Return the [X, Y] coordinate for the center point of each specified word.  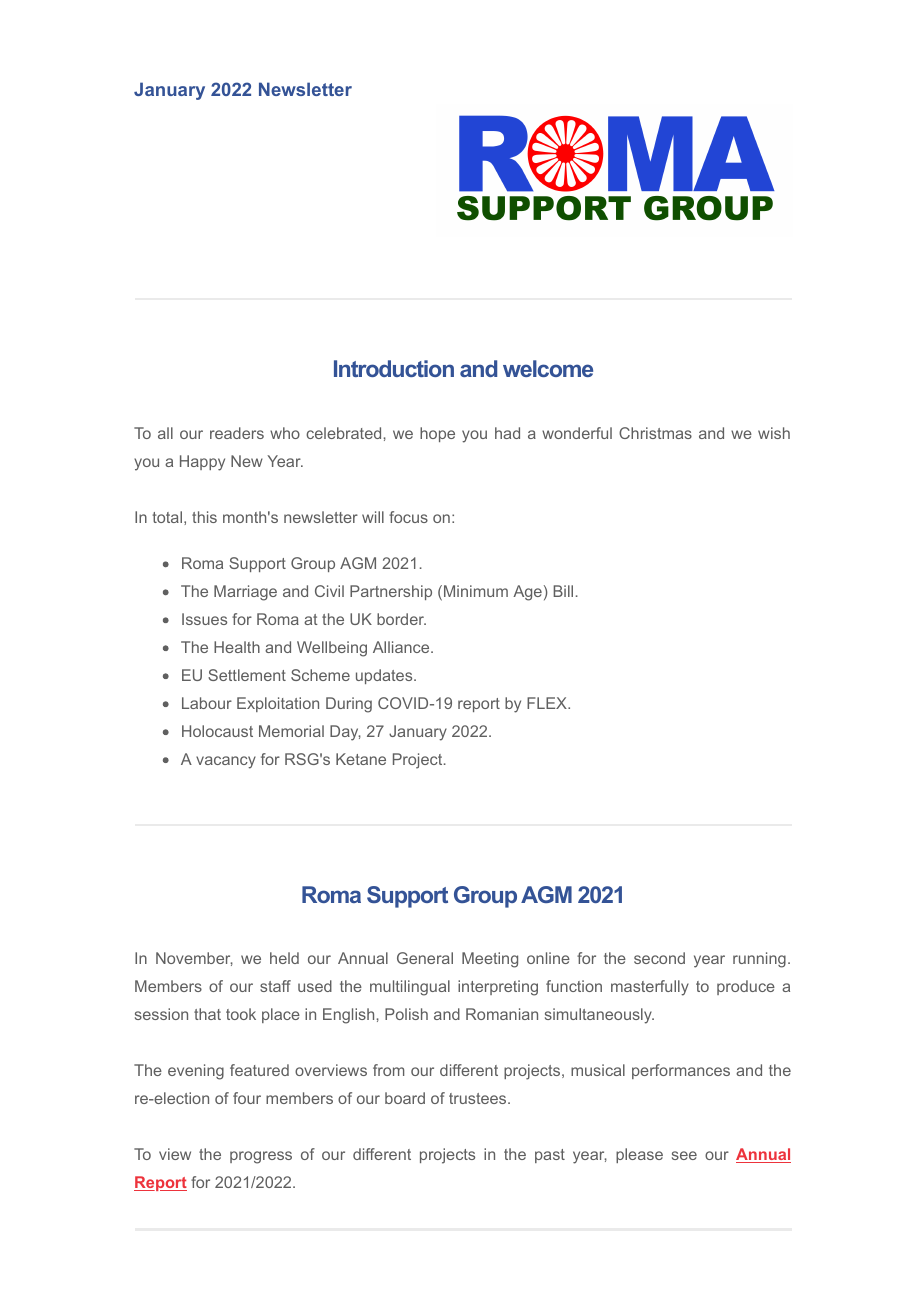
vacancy [226, 762]
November [194, 959]
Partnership [391, 592]
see [684, 1155]
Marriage [245, 593]
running [759, 960]
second [659, 958]
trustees [477, 1098]
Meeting [490, 960]
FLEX [548, 703]
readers [237, 433]
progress [261, 1157]
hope [437, 434]
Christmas [655, 433]
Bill [563, 591]
